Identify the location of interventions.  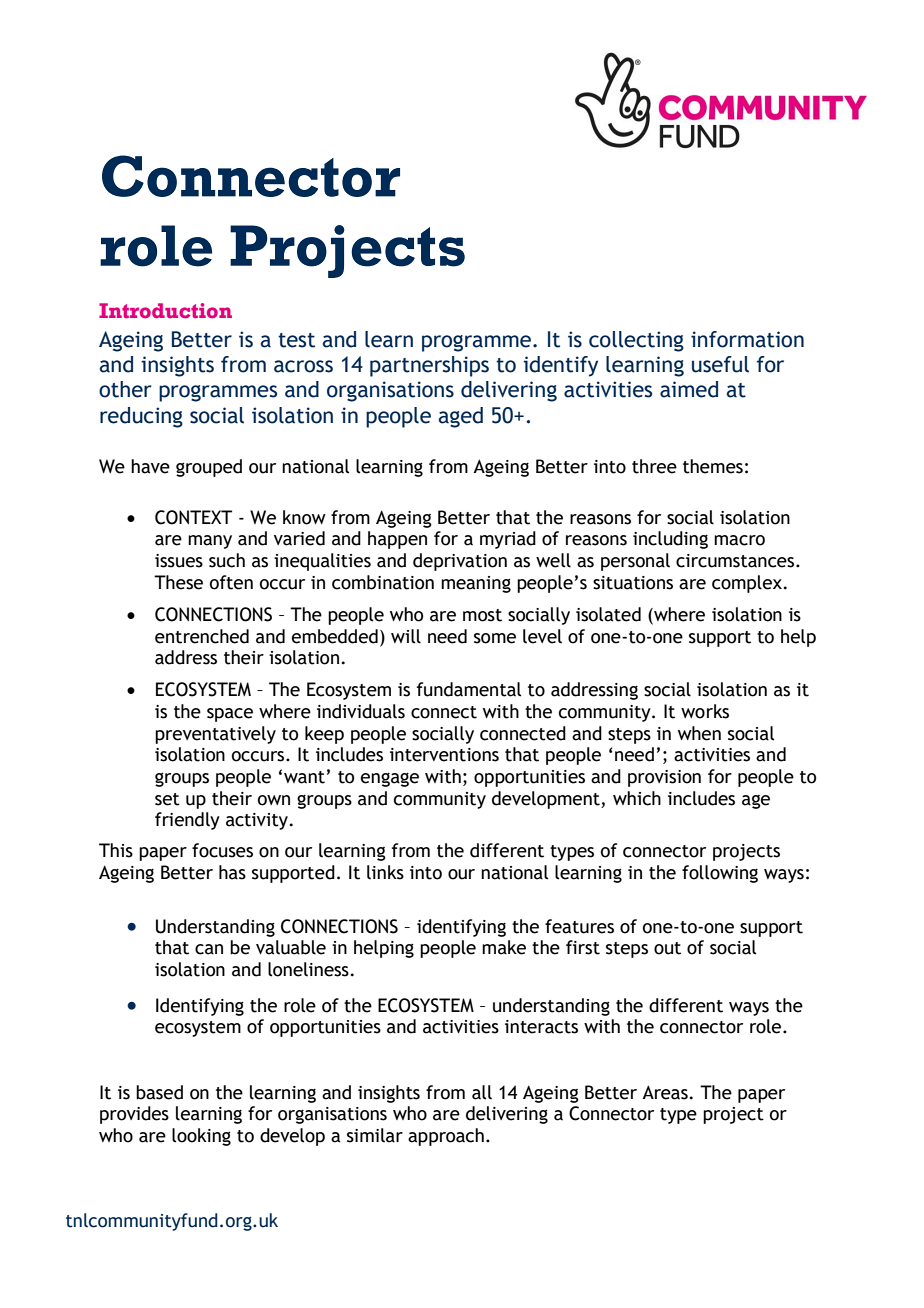
(444, 755).
